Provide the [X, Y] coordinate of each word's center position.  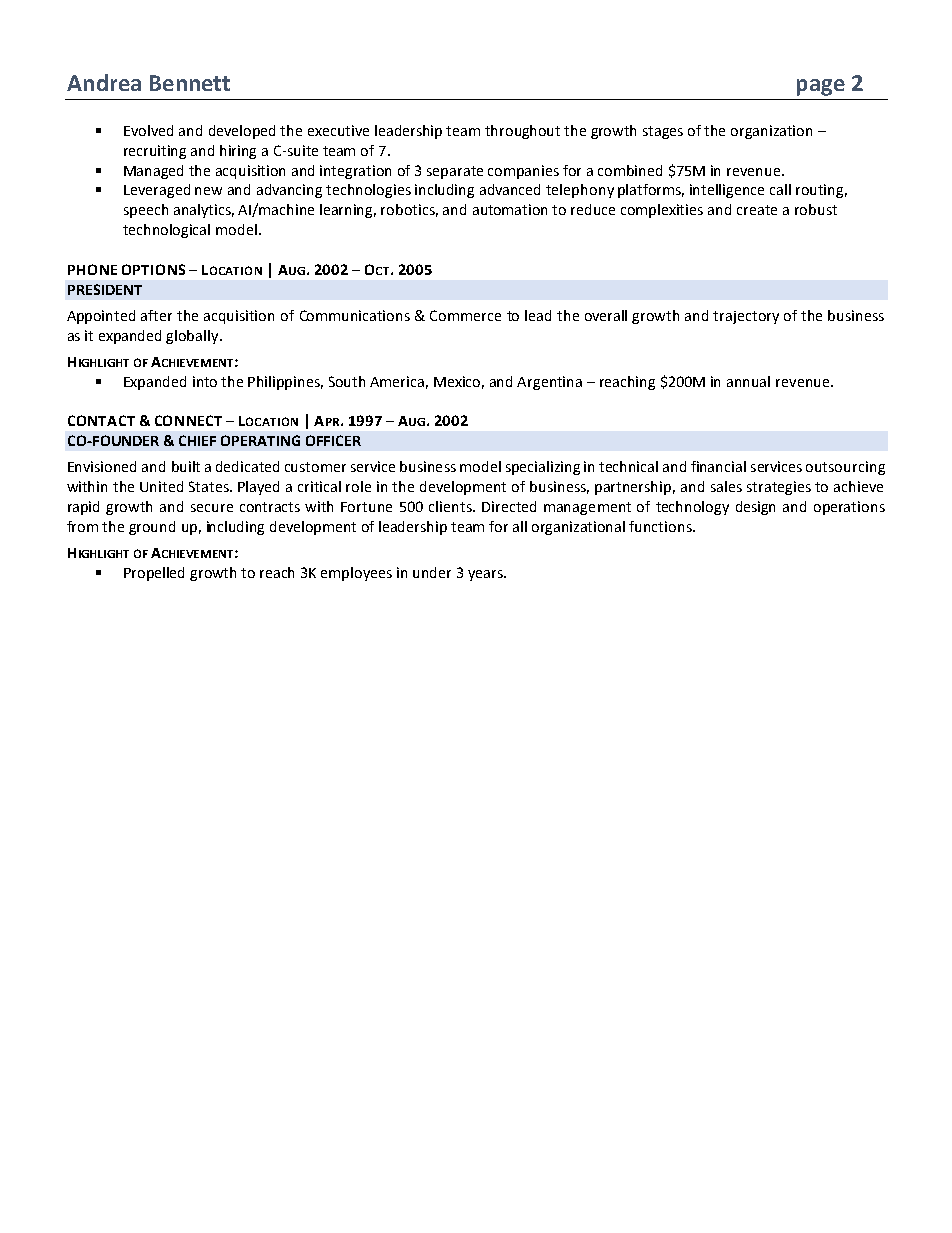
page [821, 87]
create [757, 210]
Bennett [190, 83]
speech [146, 211]
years [486, 575]
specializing [543, 468]
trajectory [746, 317]
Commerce [465, 315]
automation [510, 209]
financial [718, 466]
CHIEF [197, 440]
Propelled [154, 574]
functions [661, 526]
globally [193, 337]
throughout [522, 132]
